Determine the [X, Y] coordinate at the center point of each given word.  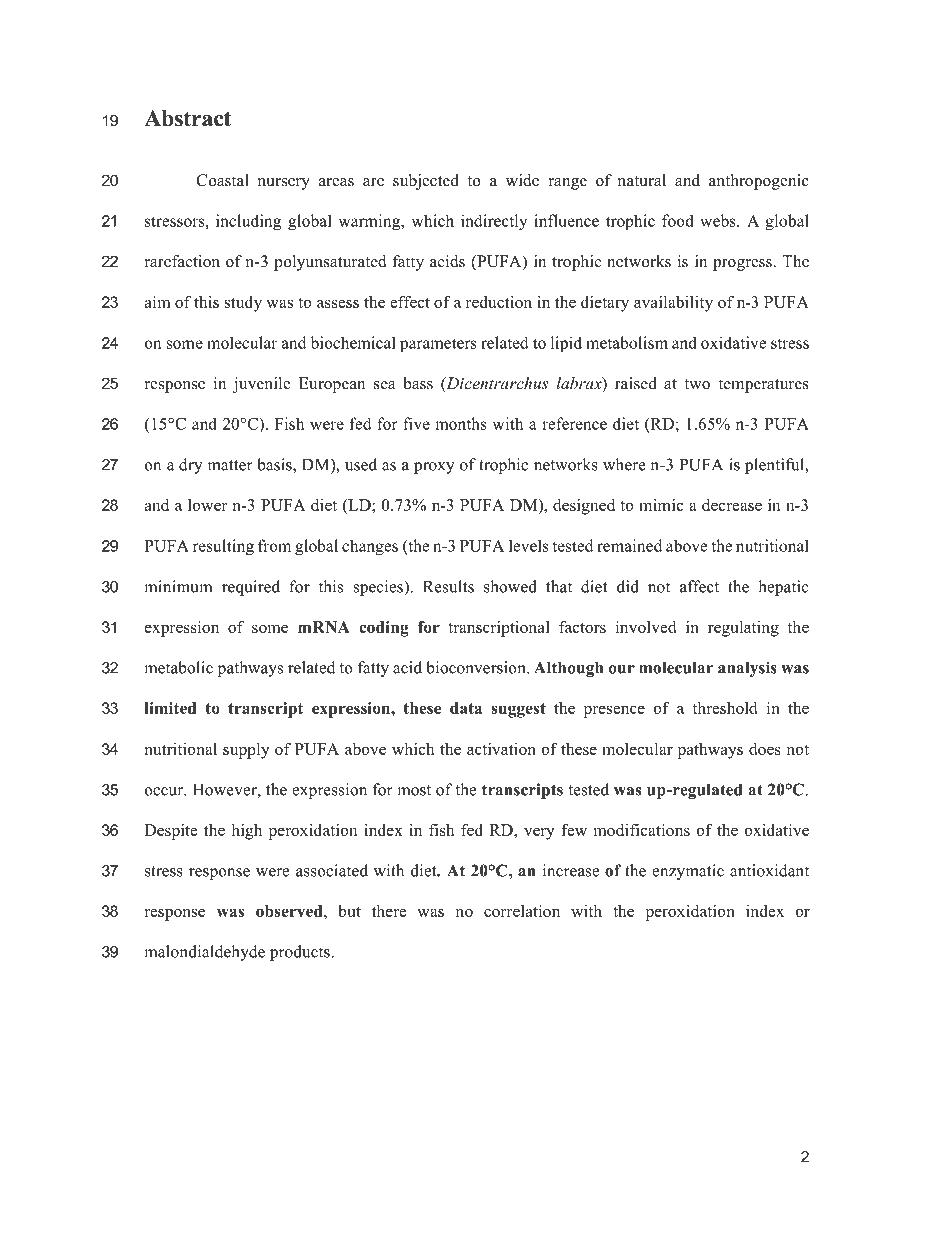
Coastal [223, 180]
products [301, 953]
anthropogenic [759, 182]
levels [529, 545]
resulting [223, 547]
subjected [426, 182]
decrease [732, 505]
